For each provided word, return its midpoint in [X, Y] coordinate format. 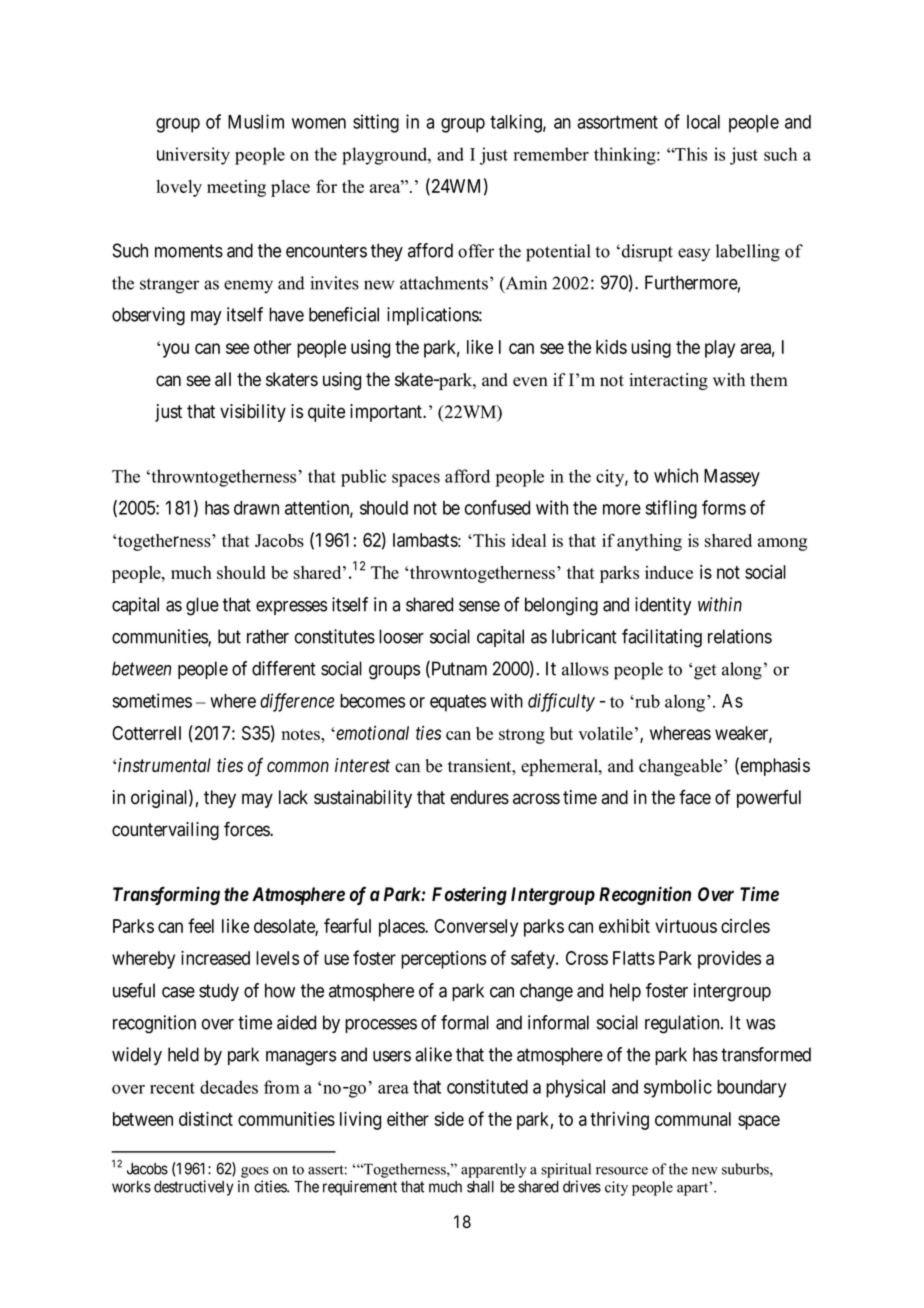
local [703, 122]
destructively [194, 1188]
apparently [493, 1170]
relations [740, 636]
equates [458, 703]
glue [202, 606]
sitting [376, 123]
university [193, 156]
